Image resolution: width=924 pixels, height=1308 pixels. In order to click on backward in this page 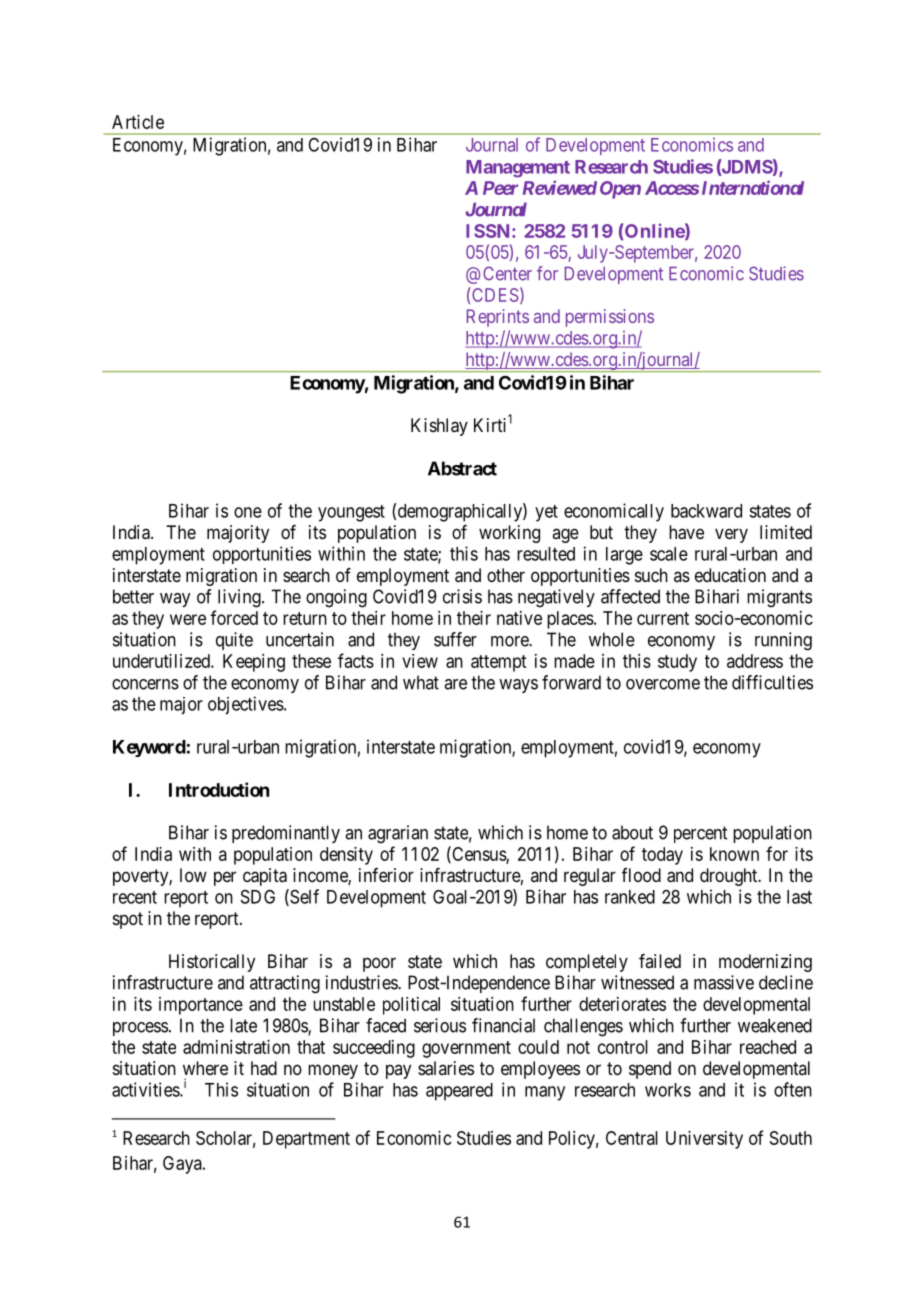, I will do `click(706, 511)`.
